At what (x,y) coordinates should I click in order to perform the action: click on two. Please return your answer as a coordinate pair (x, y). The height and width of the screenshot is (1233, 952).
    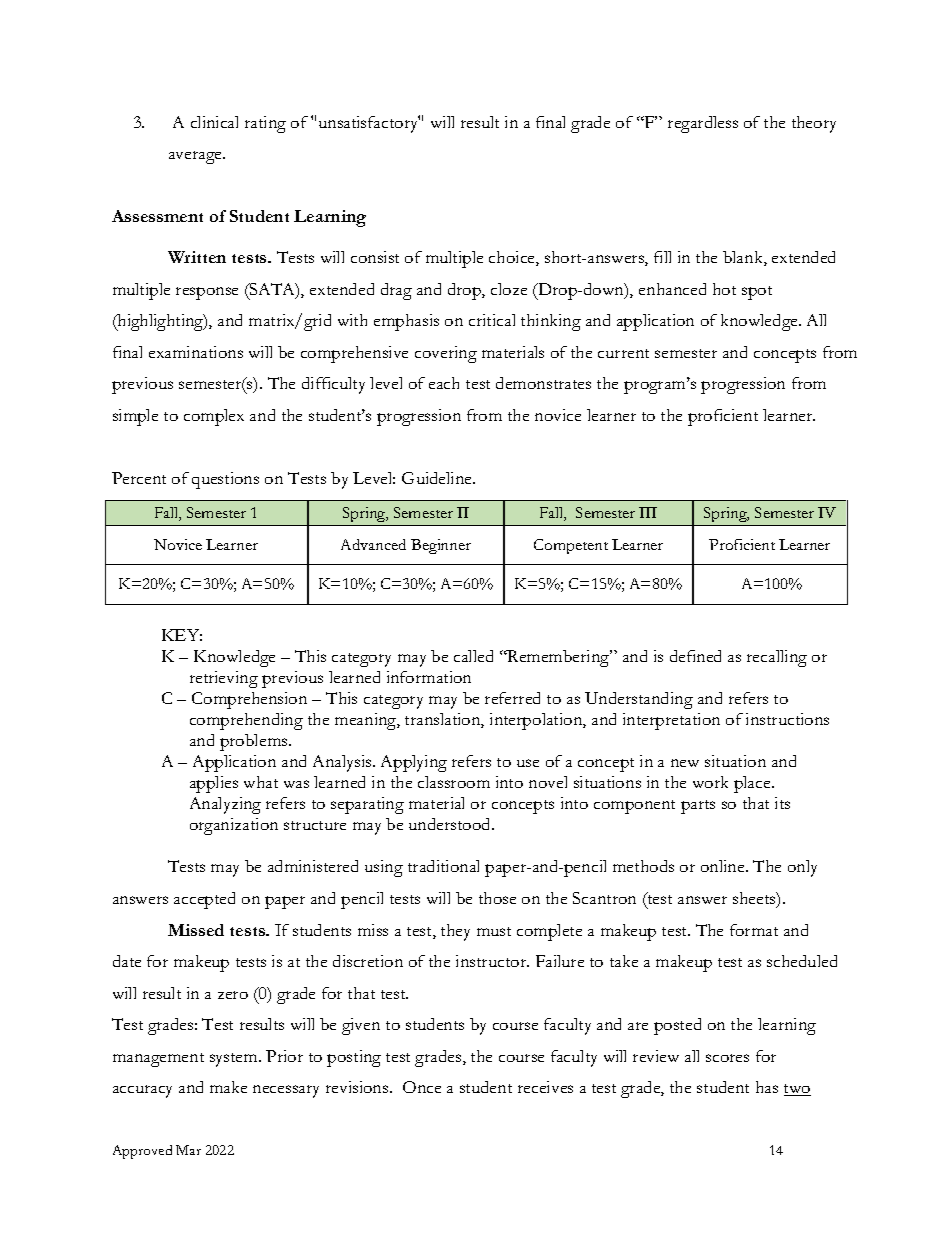
    Looking at the image, I should click on (797, 1090).
